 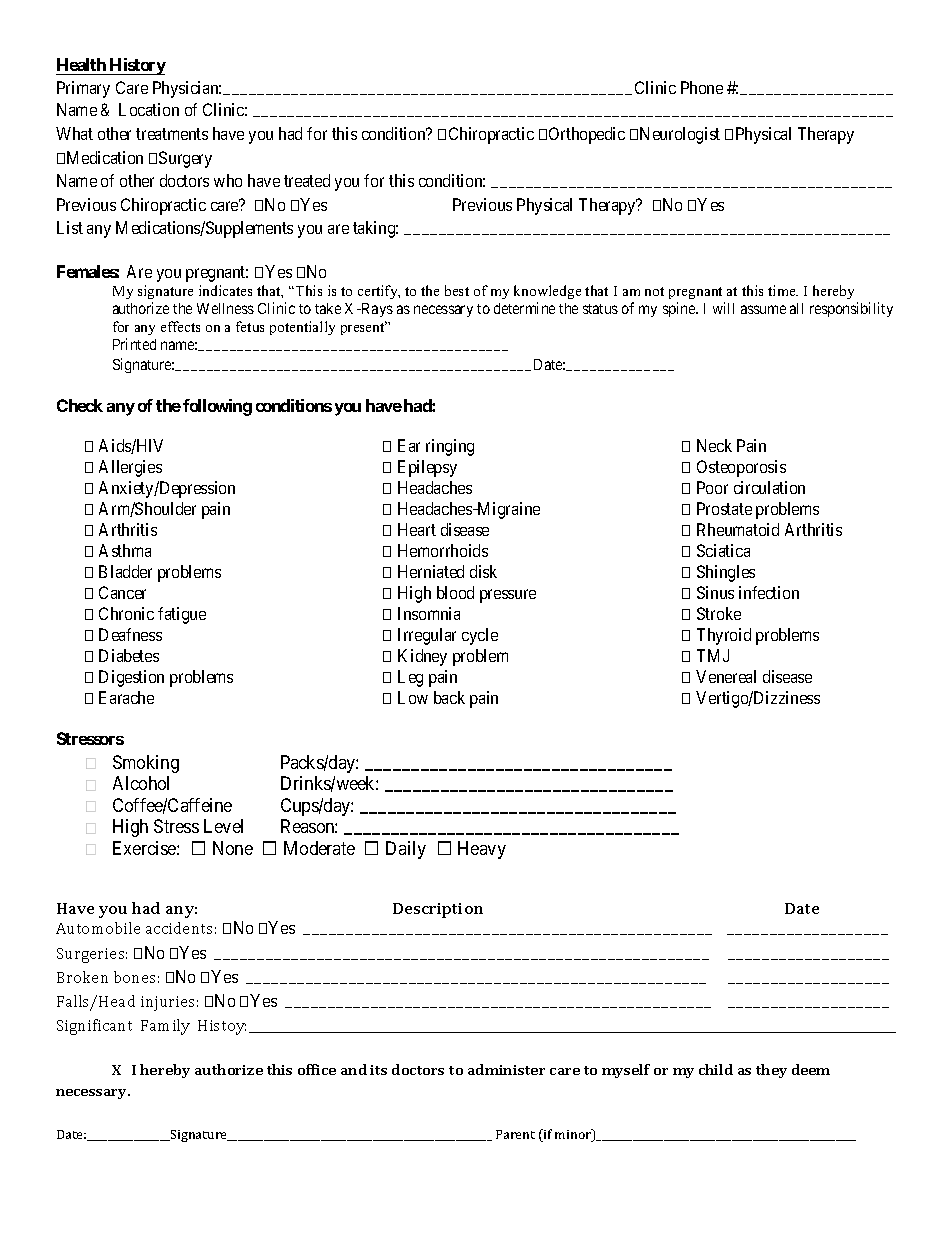 I want to click on Family, so click(x=165, y=1027).
